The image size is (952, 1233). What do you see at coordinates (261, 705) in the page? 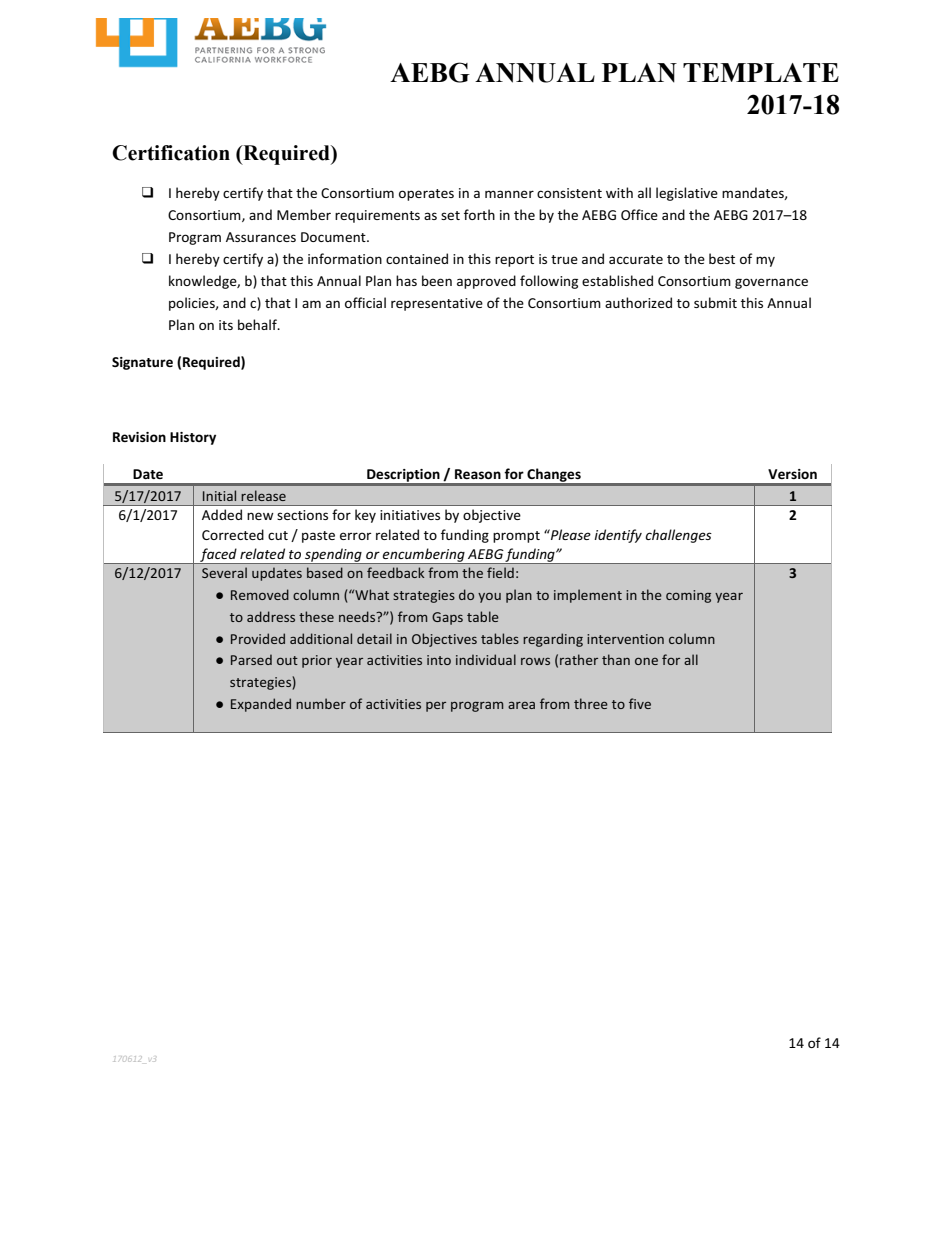
I see `Expanded` at bounding box center [261, 705].
